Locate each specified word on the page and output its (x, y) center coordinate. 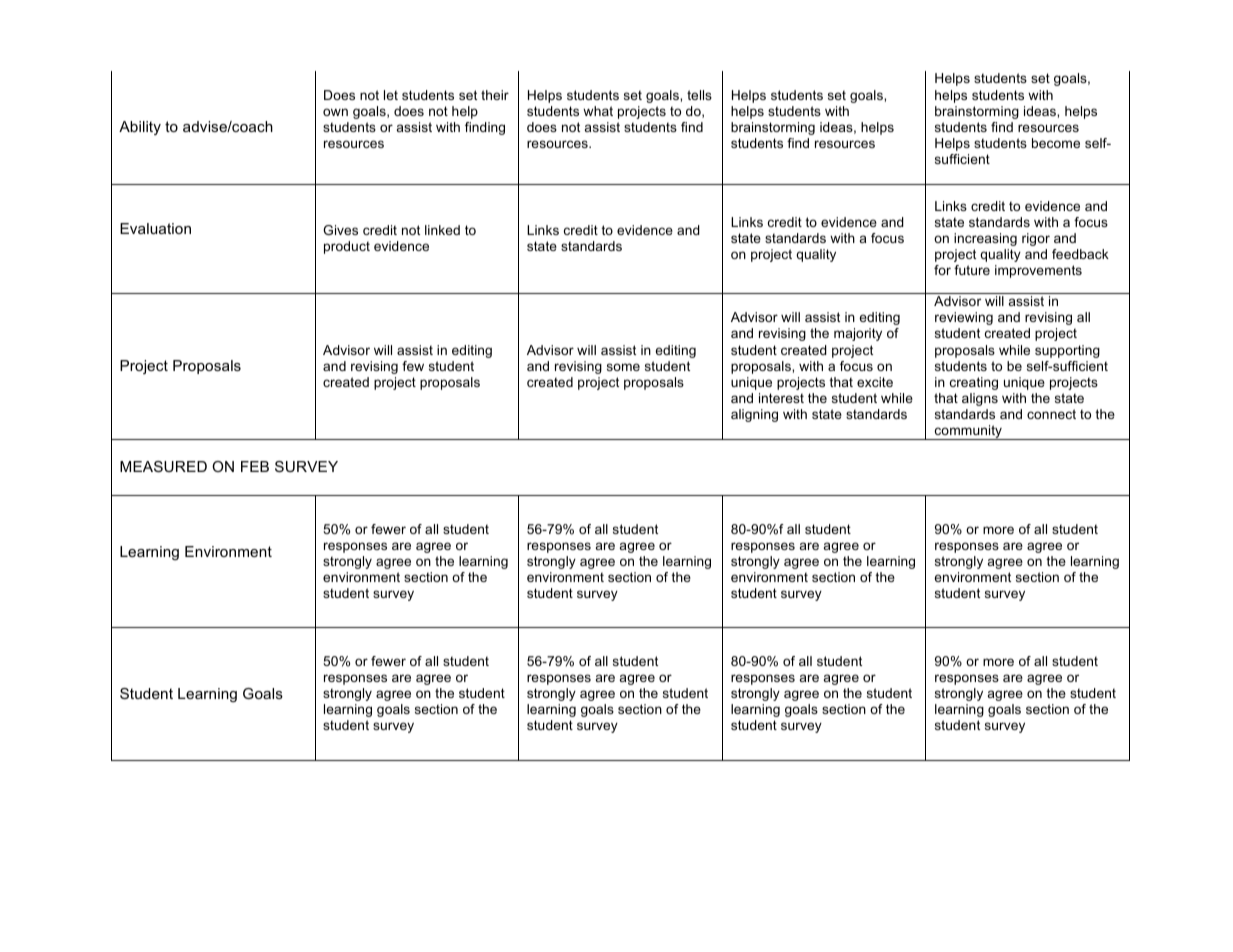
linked (442, 230)
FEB (255, 466)
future (972, 270)
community (968, 432)
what (598, 111)
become (1056, 143)
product (347, 247)
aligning (754, 415)
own (335, 112)
